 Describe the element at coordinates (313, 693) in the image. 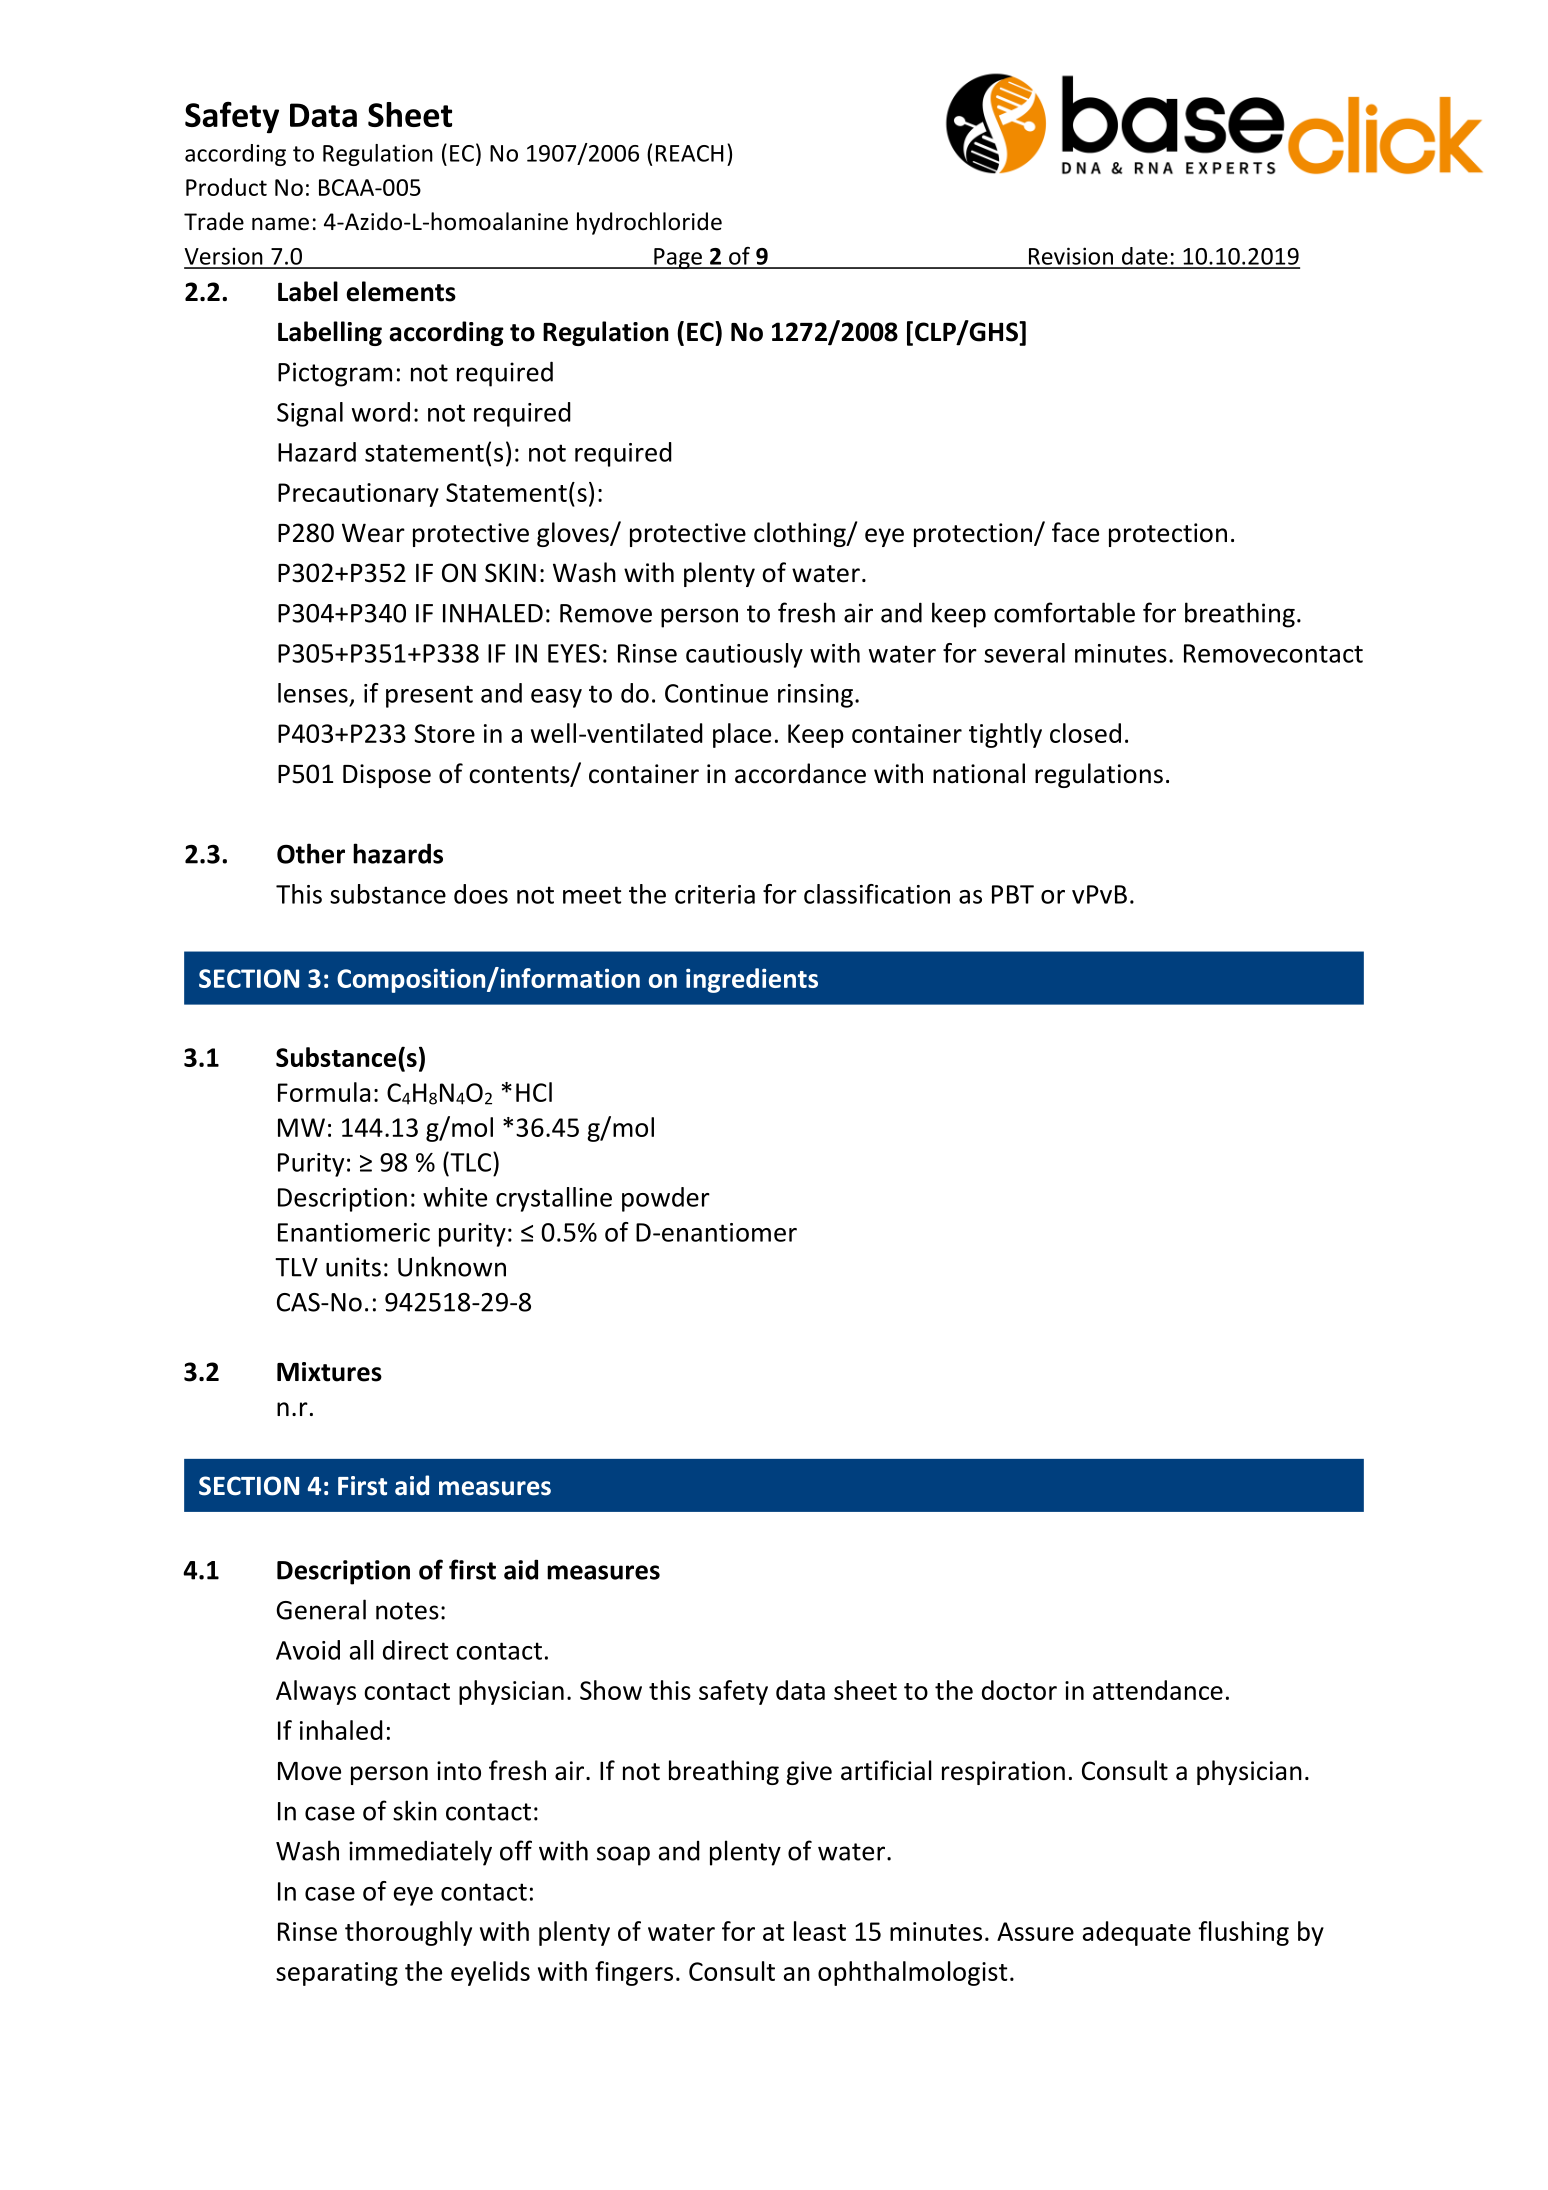

I see `lenses` at that location.
